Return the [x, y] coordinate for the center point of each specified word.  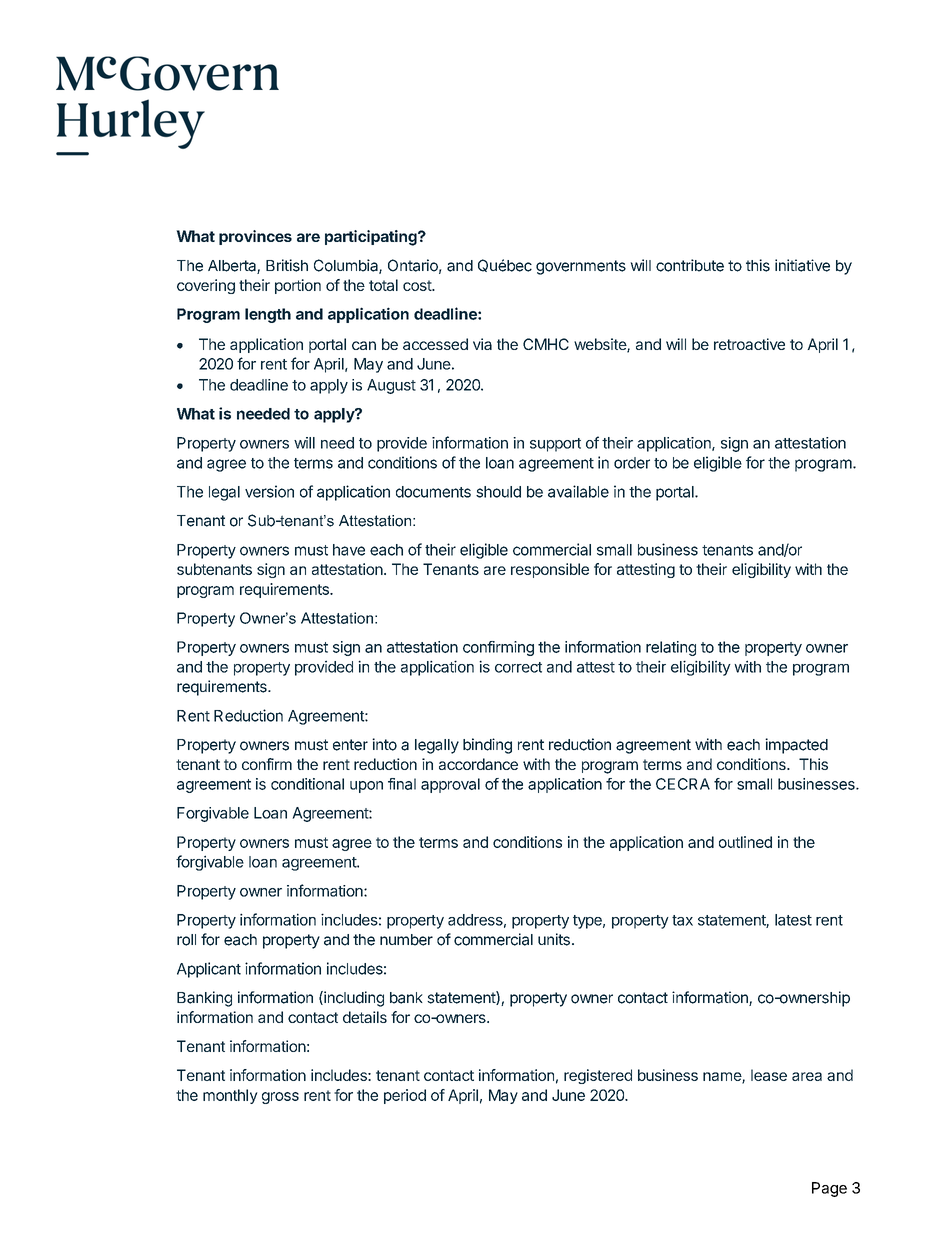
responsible [550, 570]
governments [581, 267]
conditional [307, 784]
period [405, 1096]
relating [671, 648]
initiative [802, 265]
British [287, 265]
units [554, 939]
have [349, 550]
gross [280, 1098]
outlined [745, 842]
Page [829, 1189]
